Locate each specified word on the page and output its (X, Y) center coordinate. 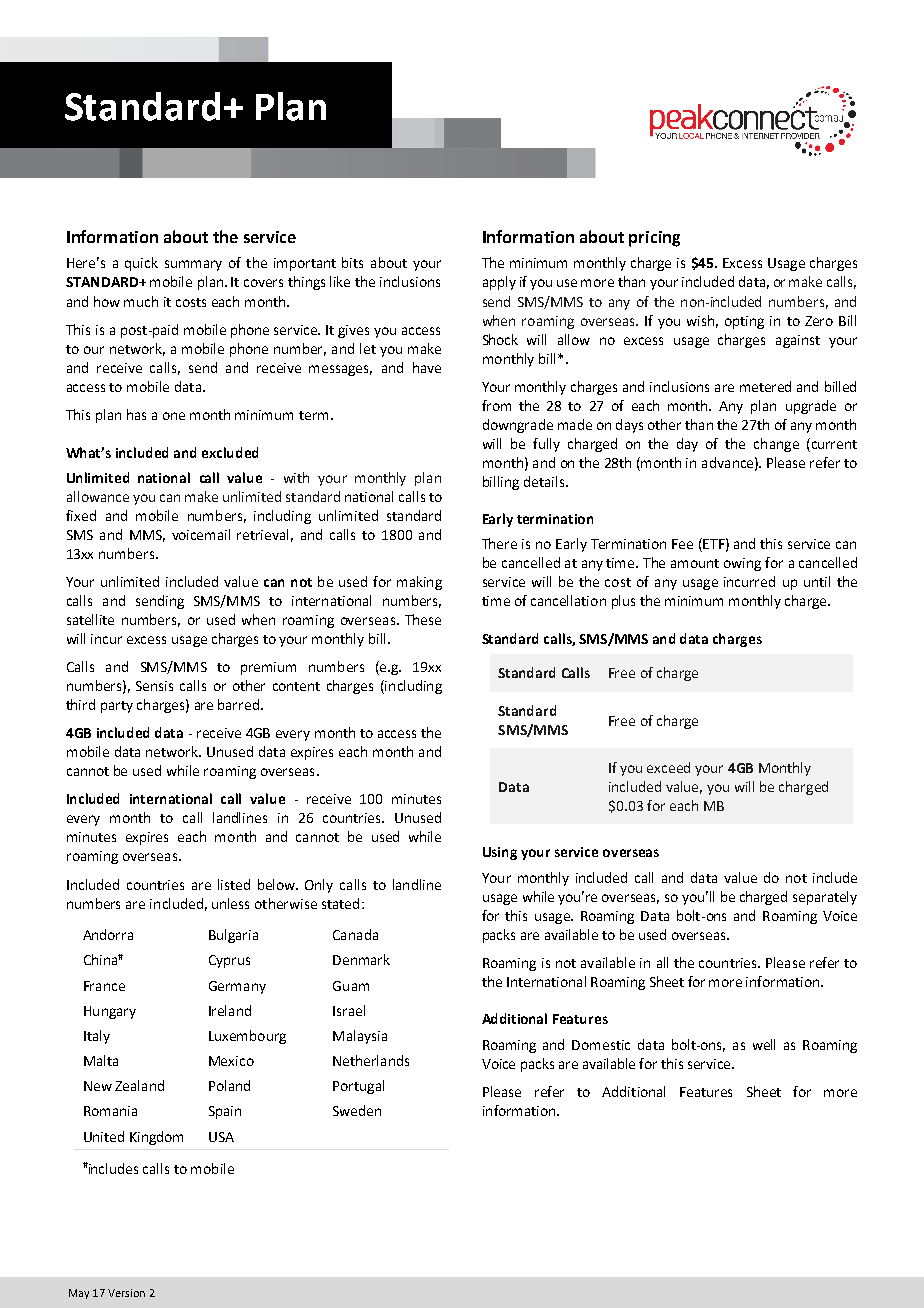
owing (742, 564)
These (423, 619)
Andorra (108, 934)
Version (126, 1293)
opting (744, 322)
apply (499, 283)
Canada (355, 934)
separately (825, 898)
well (764, 1044)
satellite (90, 619)
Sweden (357, 1110)
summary (193, 265)
